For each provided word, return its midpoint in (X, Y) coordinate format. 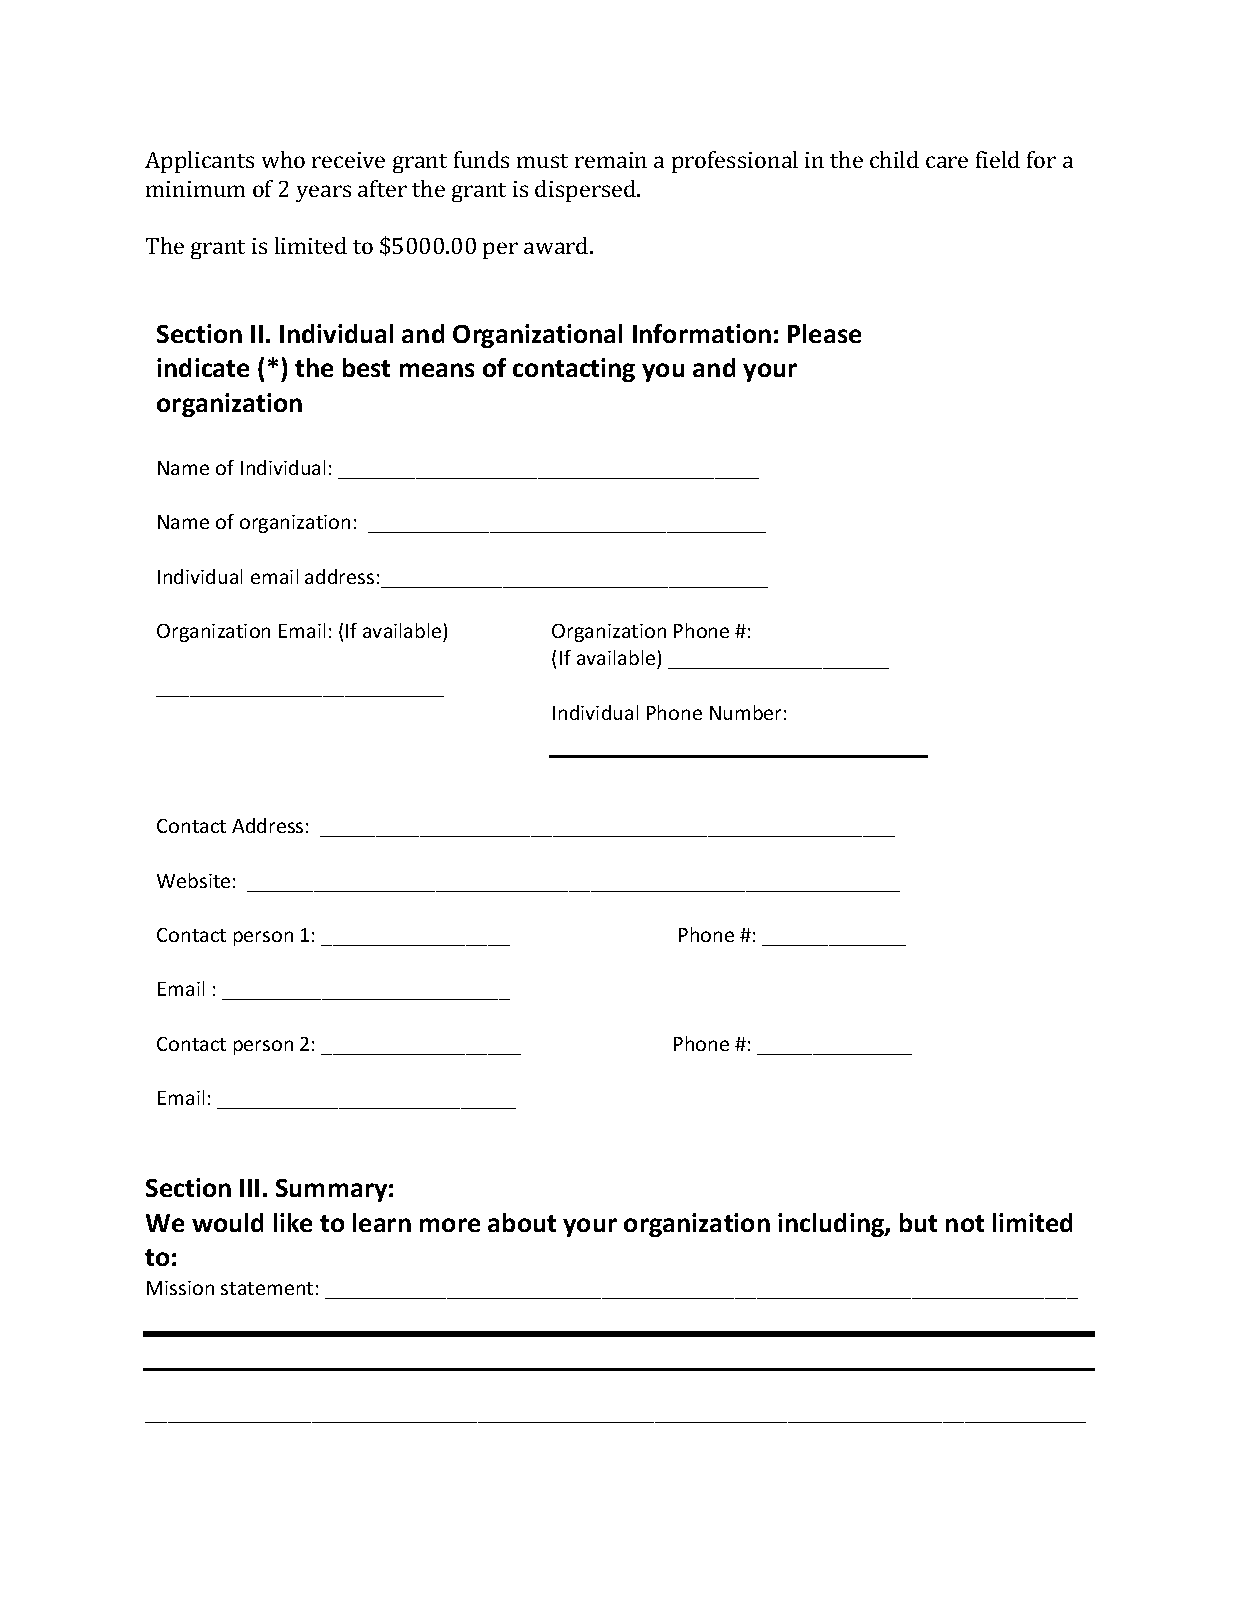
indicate (203, 367)
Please (824, 333)
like (293, 1222)
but (918, 1222)
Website (193, 880)
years (323, 193)
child (894, 159)
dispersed (586, 191)
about (522, 1222)
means (437, 370)
